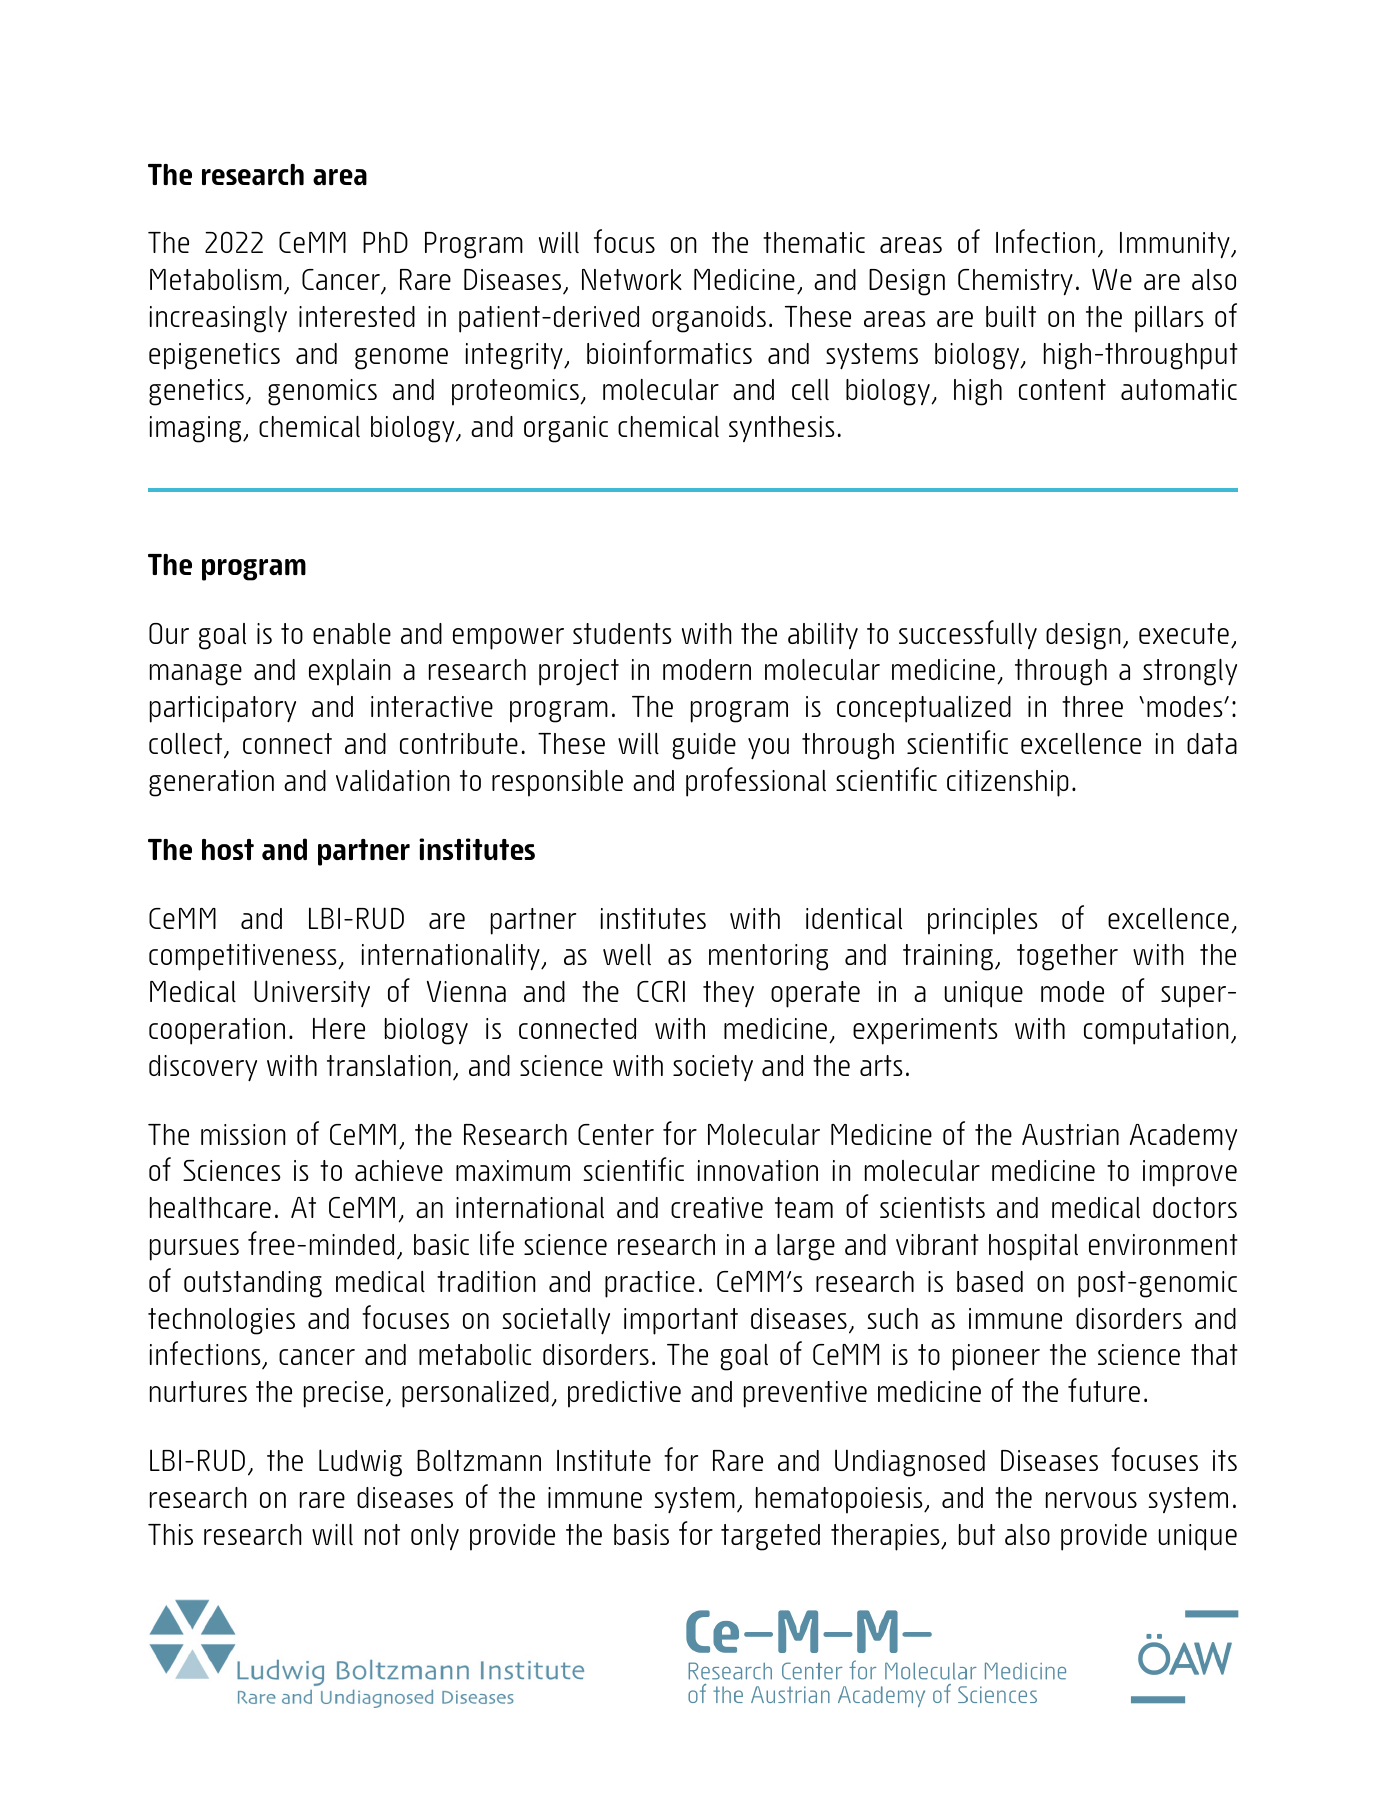 This screenshot has width=1386, height=1793. I want to click on Metabolism, so click(216, 279).
